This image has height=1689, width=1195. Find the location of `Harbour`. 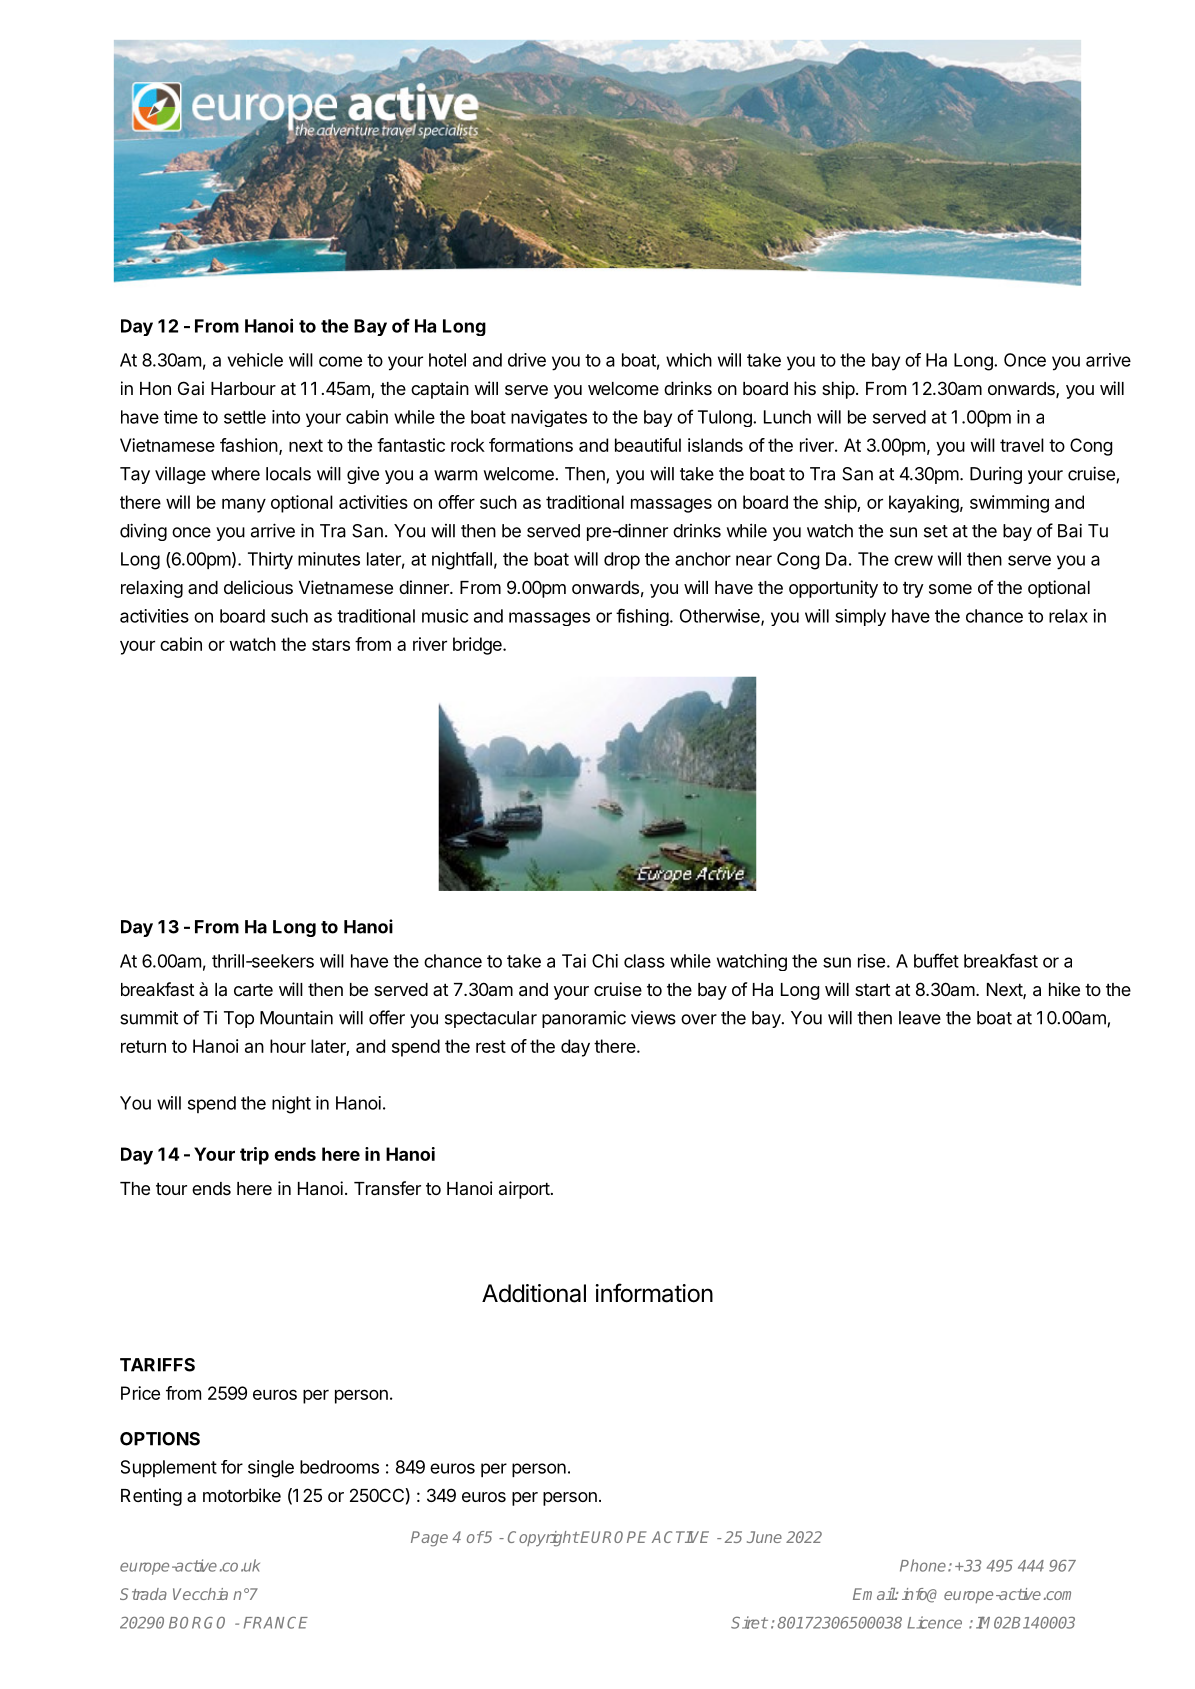

Harbour is located at coordinates (243, 388).
